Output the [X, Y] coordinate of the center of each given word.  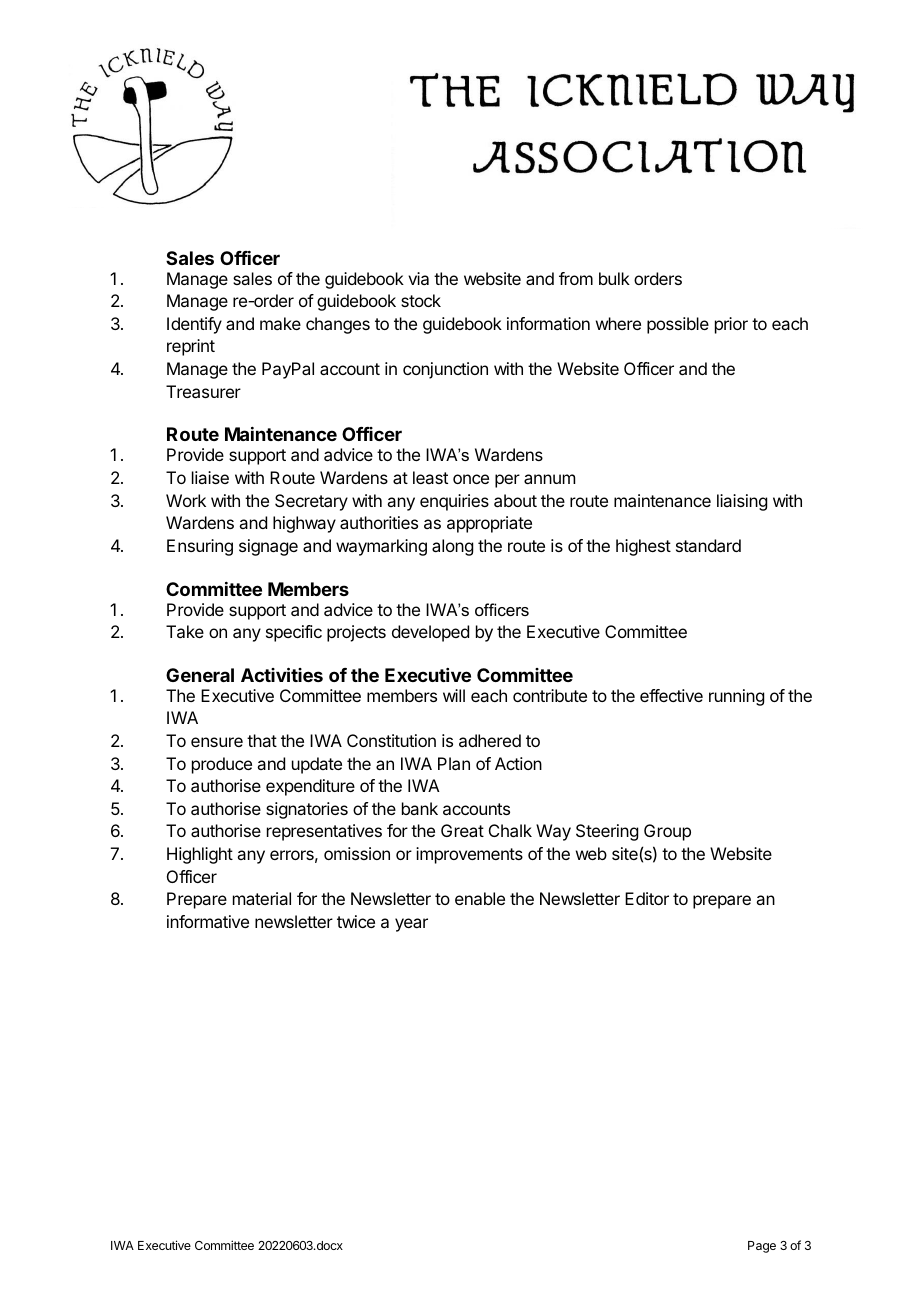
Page [762, 1247]
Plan [454, 763]
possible [678, 325]
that [262, 740]
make [280, 323]
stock [421, 300]
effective [671, 695]
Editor [647, 898]
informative [208, 921]
